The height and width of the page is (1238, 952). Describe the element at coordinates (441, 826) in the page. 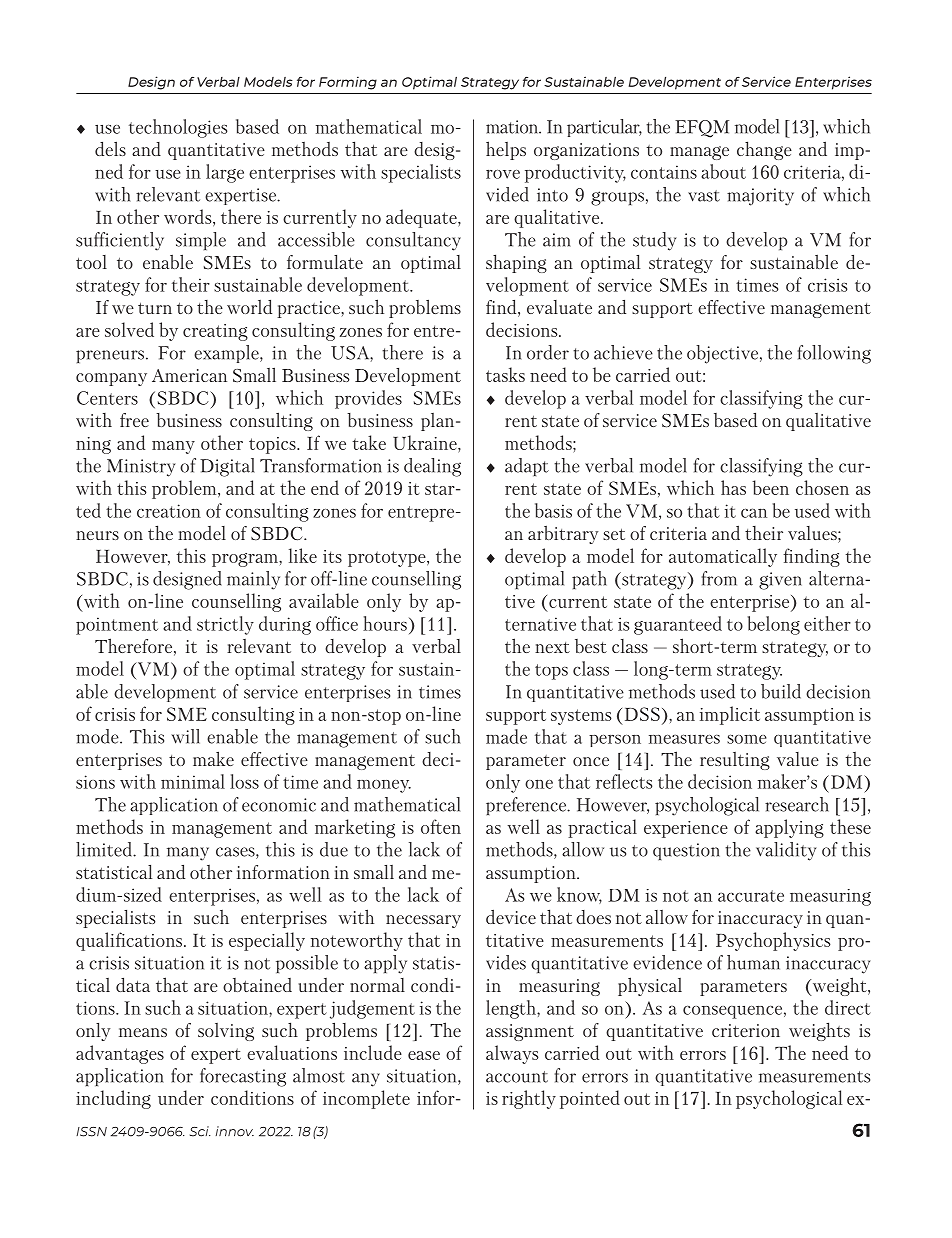

I see `often` at that location.
